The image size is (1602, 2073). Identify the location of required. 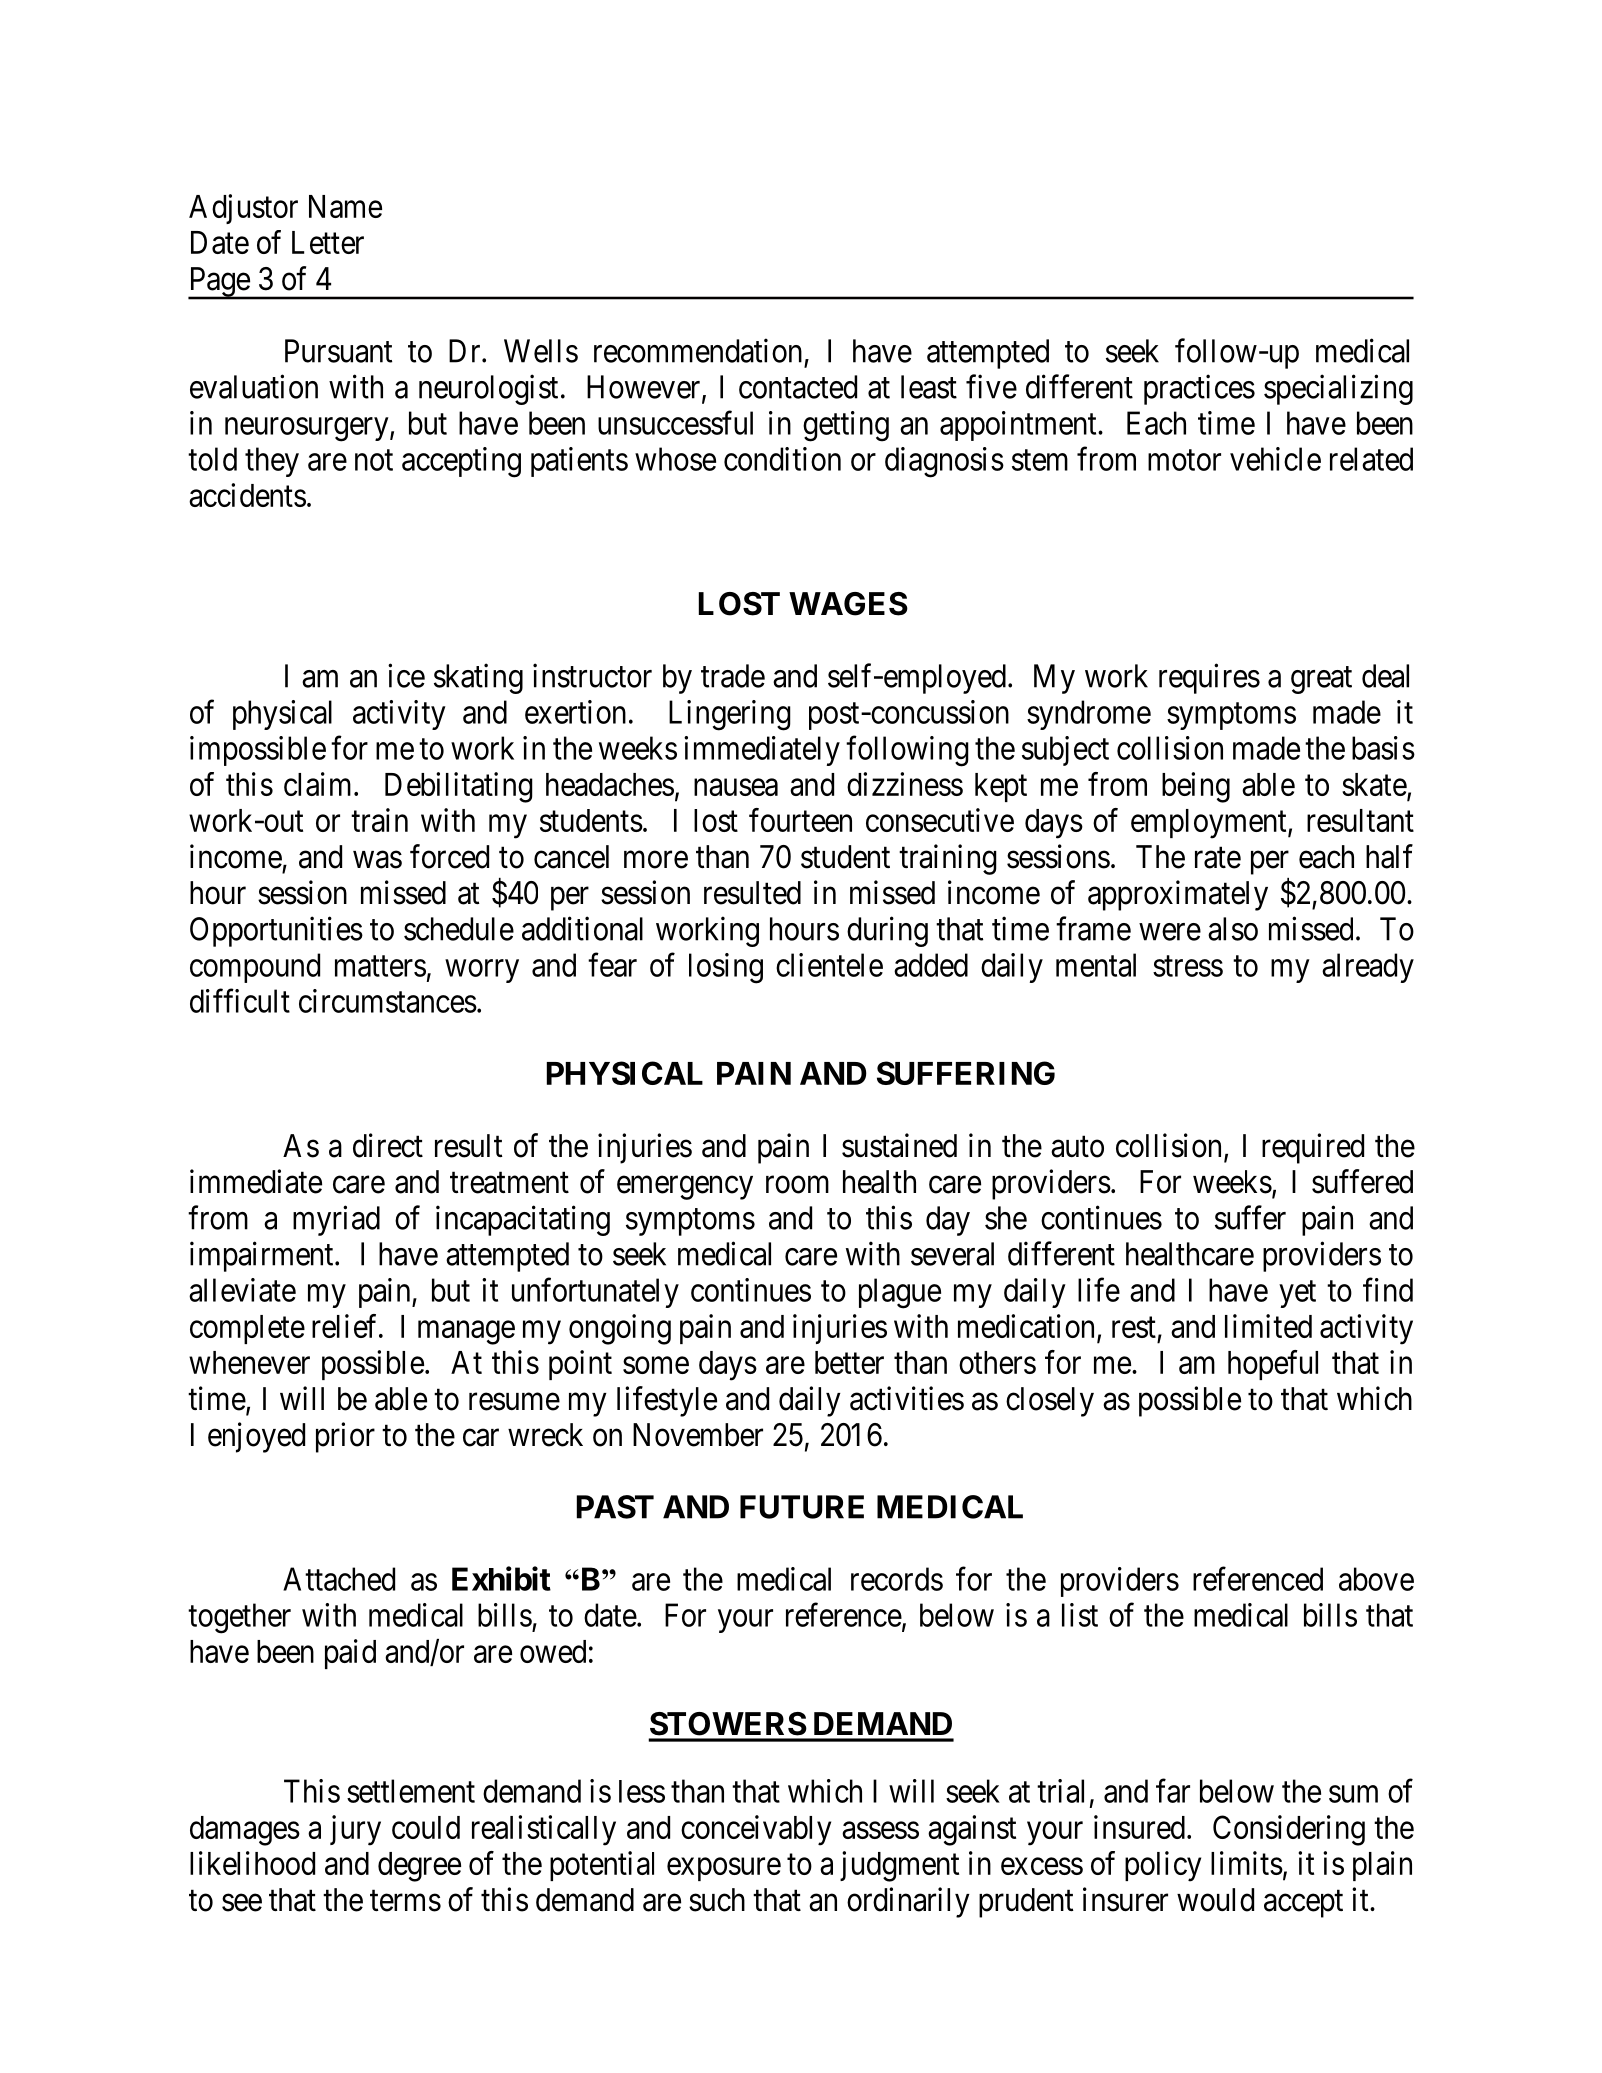
(1313, 1148).
